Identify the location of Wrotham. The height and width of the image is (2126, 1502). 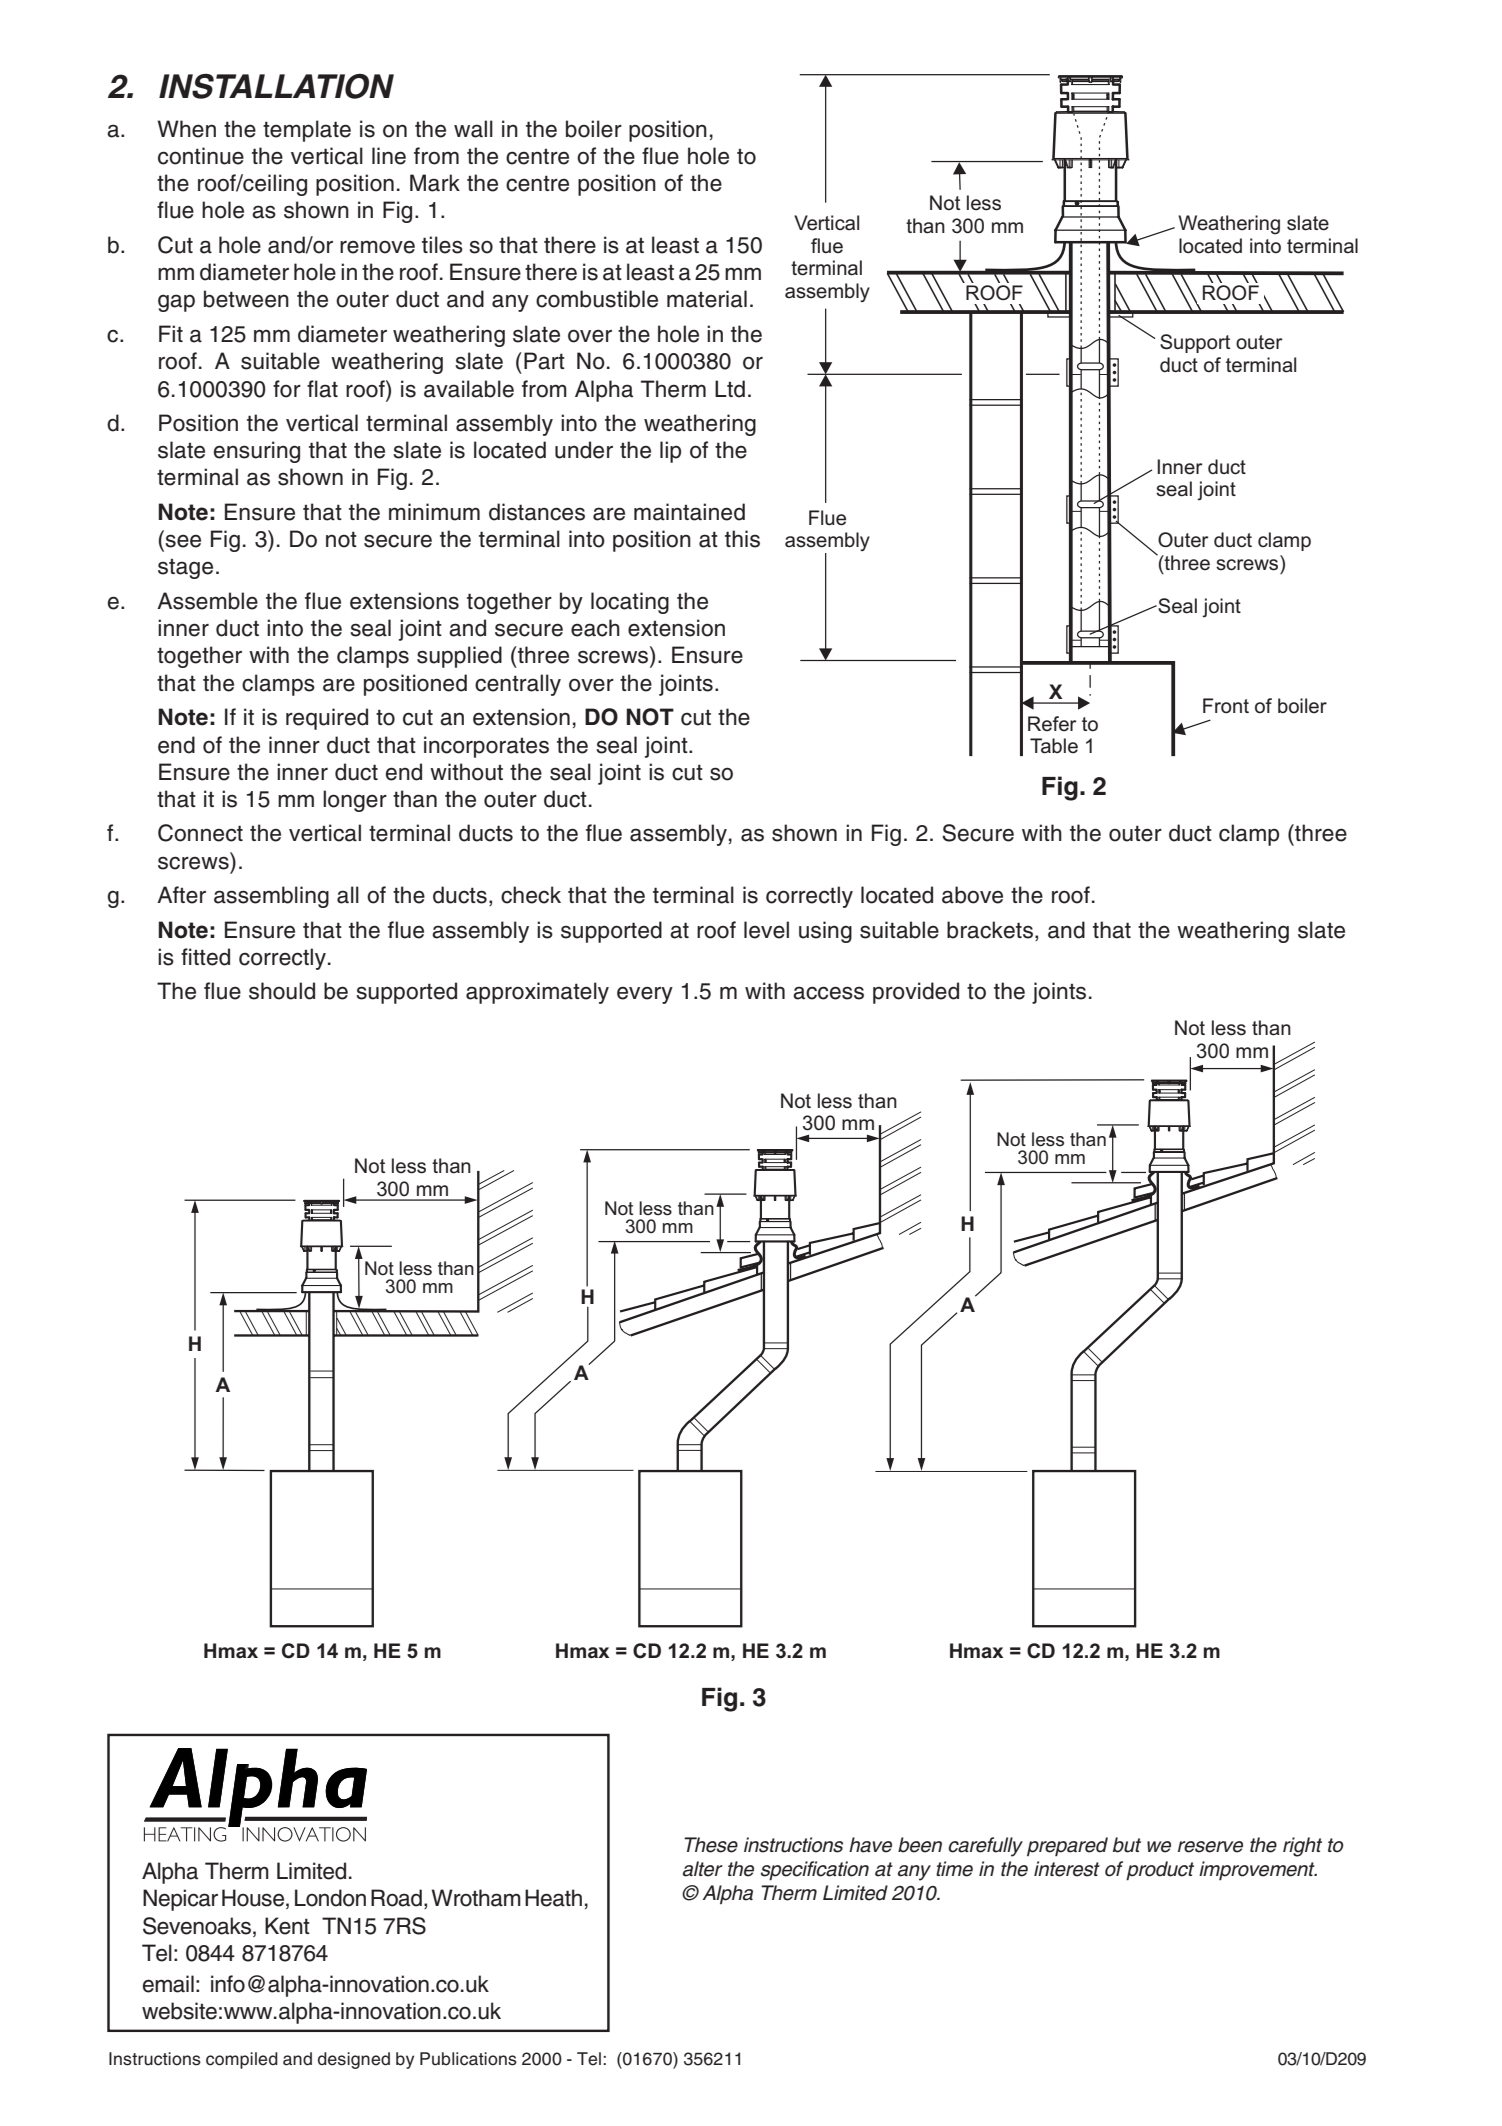
(476, 1898).
